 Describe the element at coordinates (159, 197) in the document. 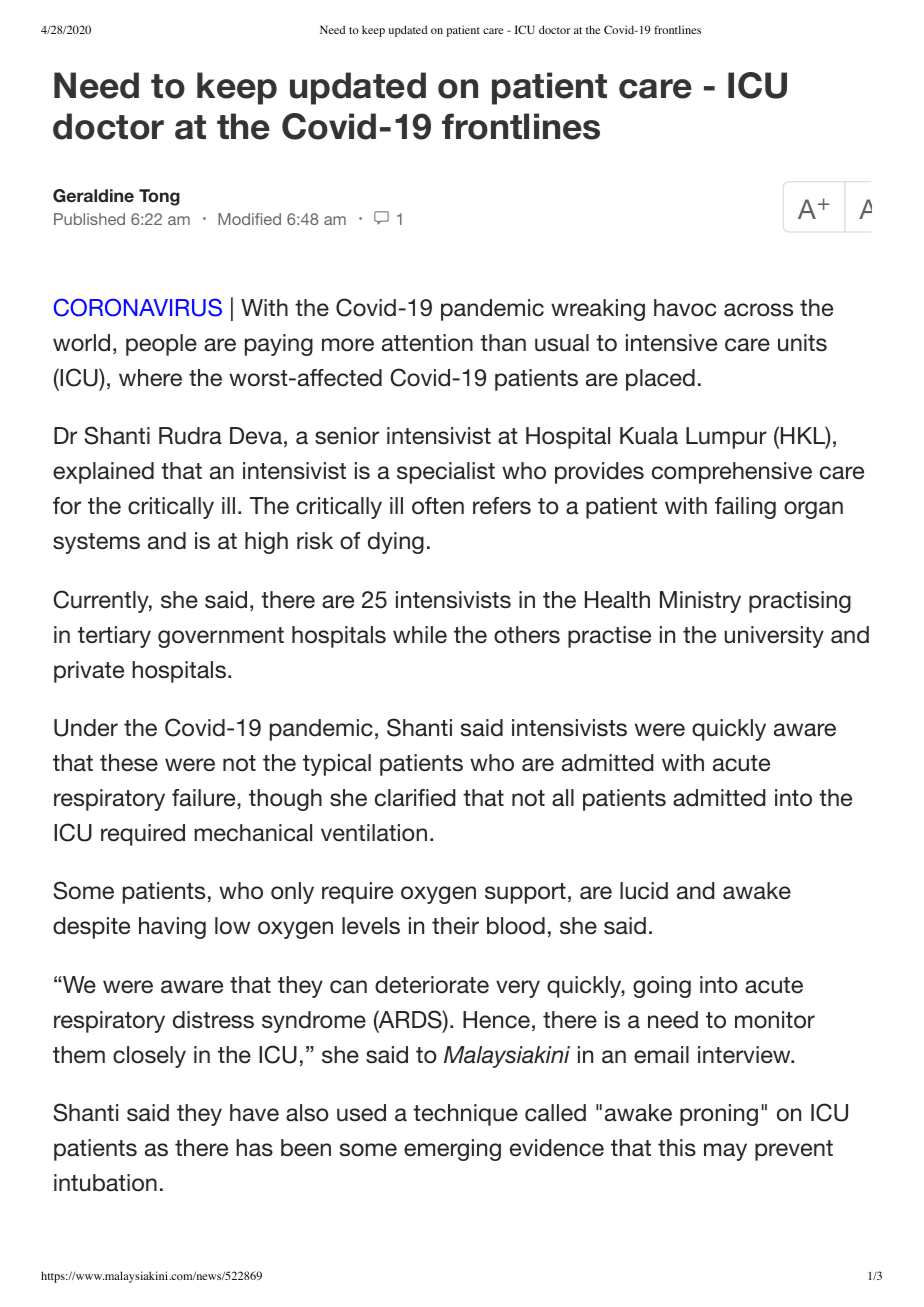

I see `Tong` at that location.
